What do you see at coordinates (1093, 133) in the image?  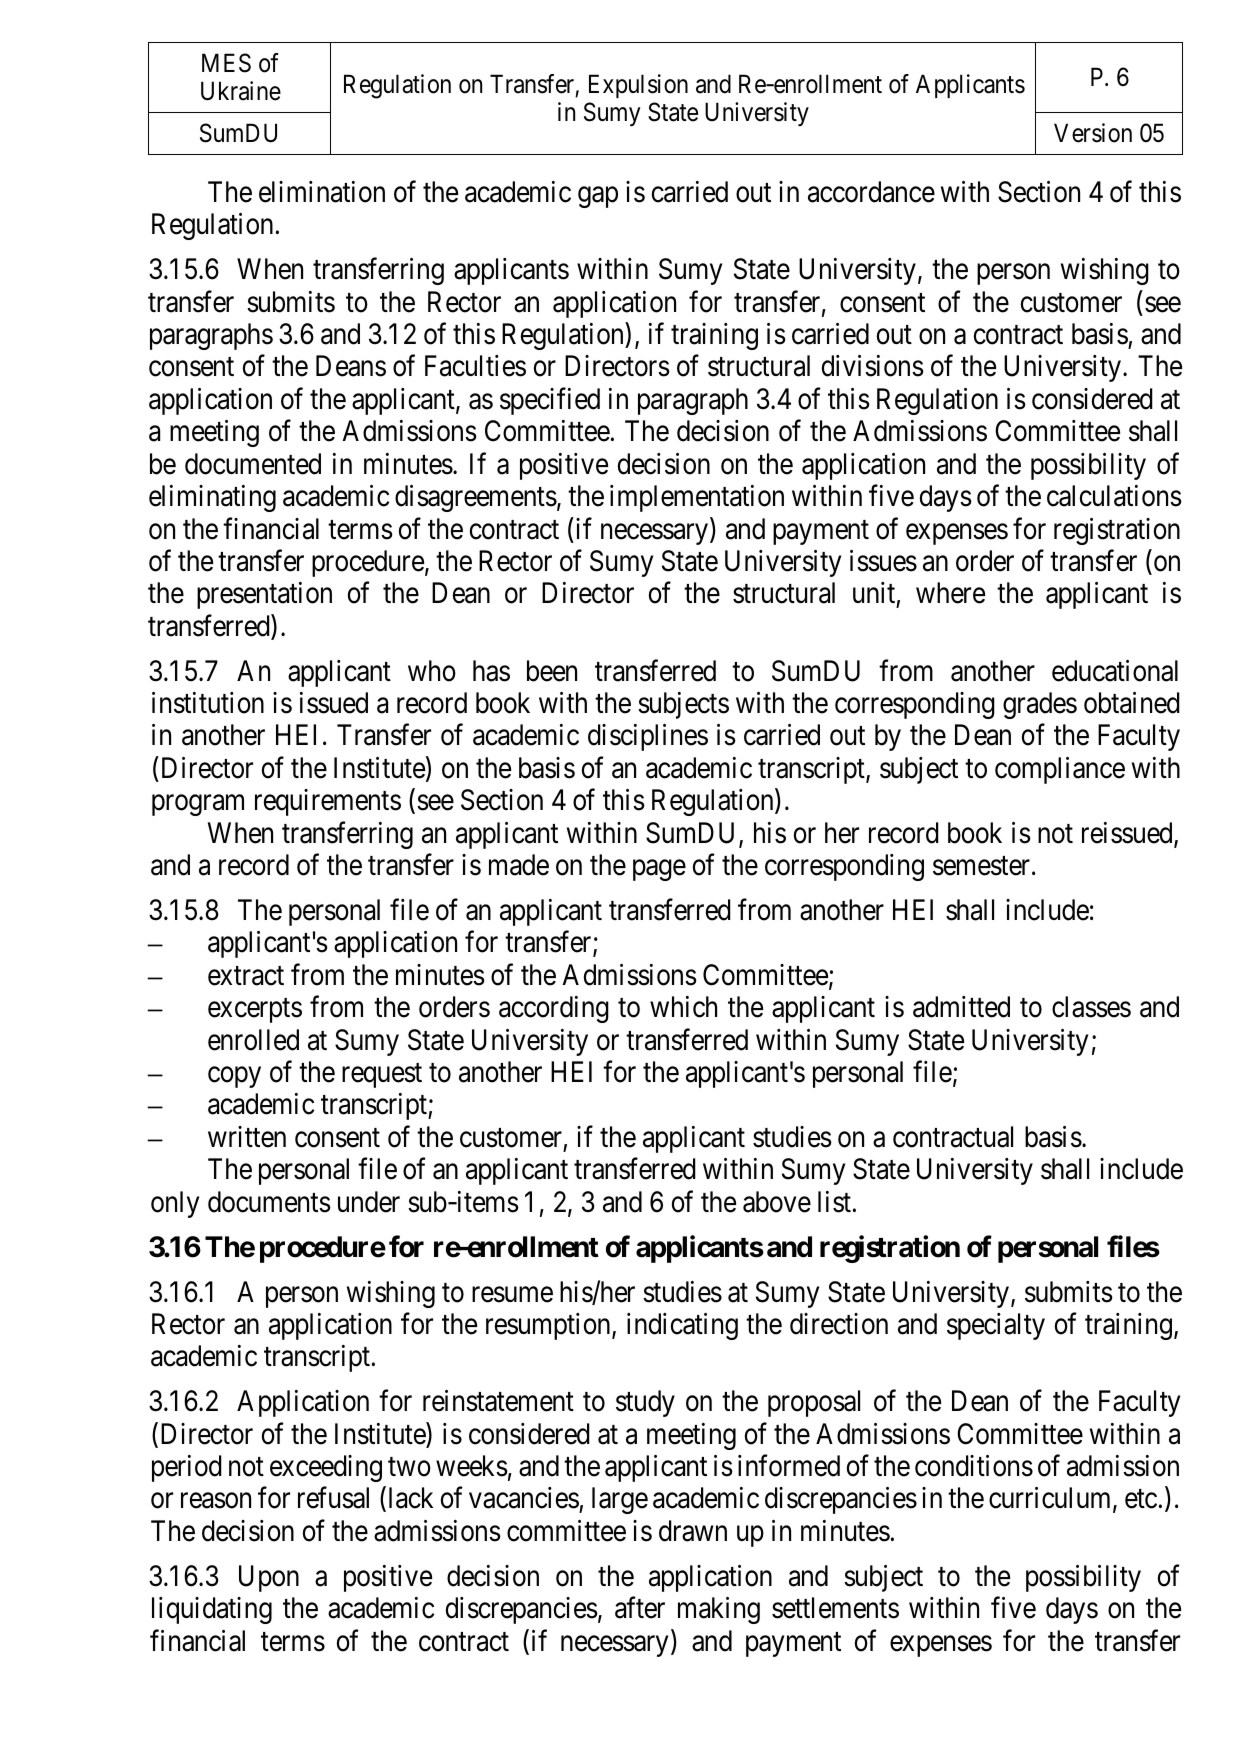 I see `Version` at bounding box center [1093, 133].
